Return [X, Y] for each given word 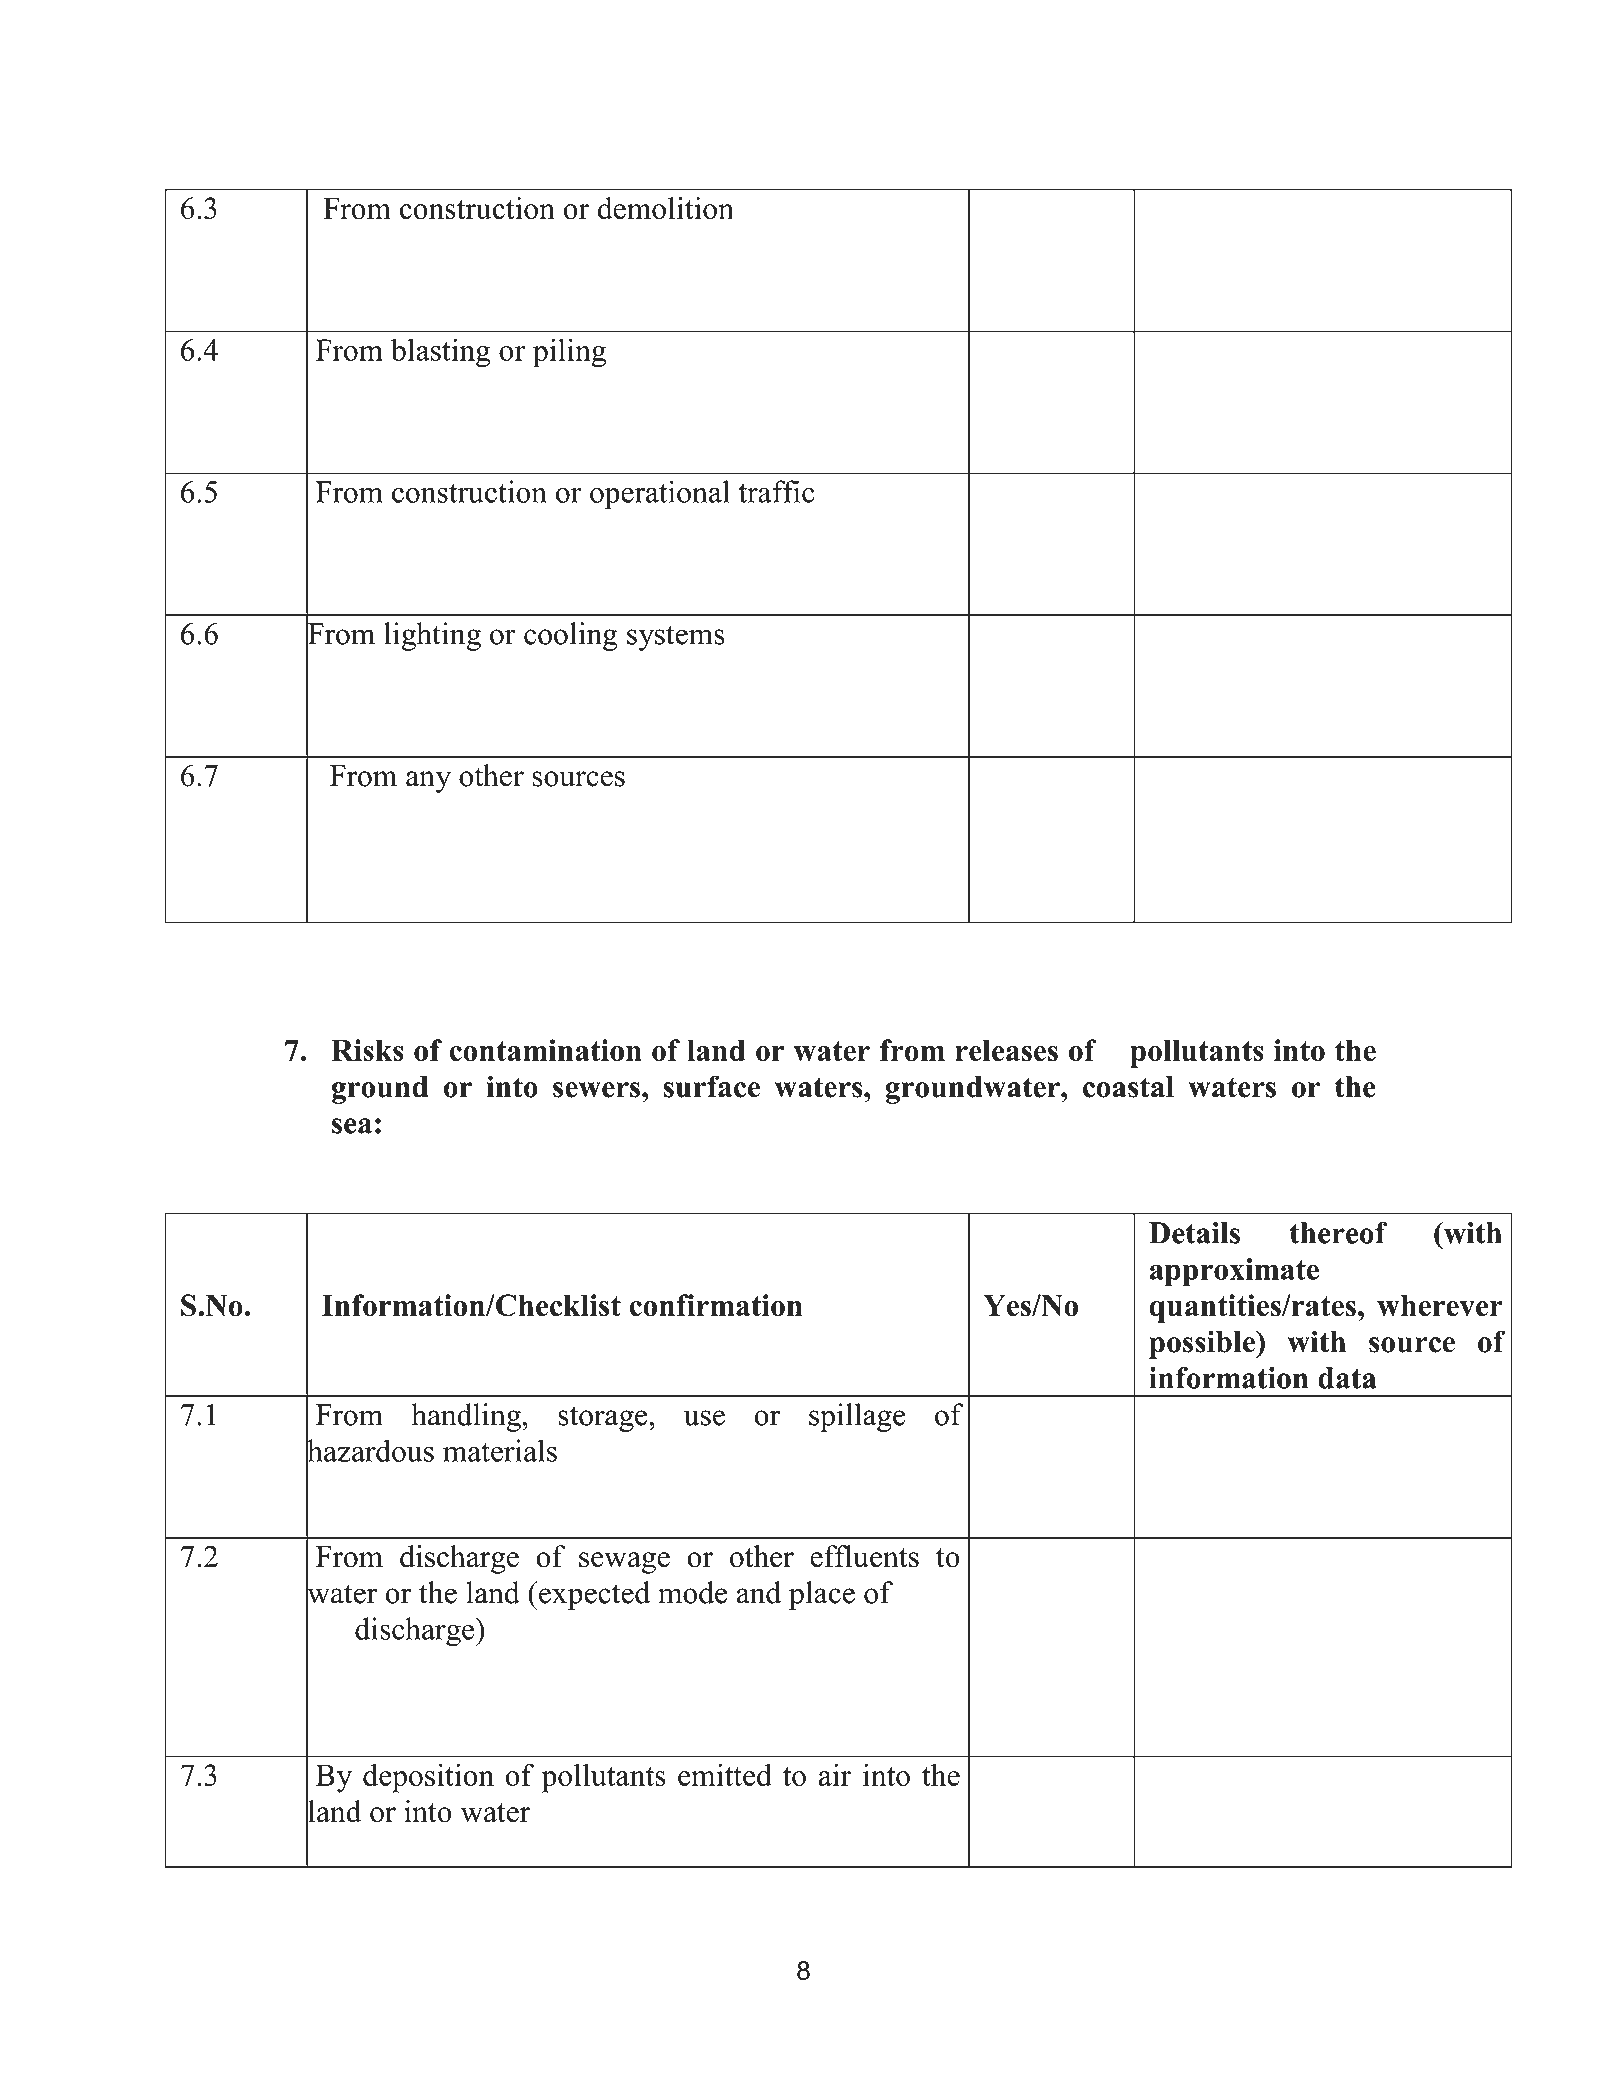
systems [676, 638]
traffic [777, 491]
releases [1006, 1050]
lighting [432, 636]
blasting [441, 353]
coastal [1128, 1087]
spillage [857, 1417]
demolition [665, 208]
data [1347, 1378]
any [428, 782]
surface [712, 1086]
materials [500, 1450]
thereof [1339, 1233]
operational [660, 495]
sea [352, 1126]
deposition [428, 1778]
